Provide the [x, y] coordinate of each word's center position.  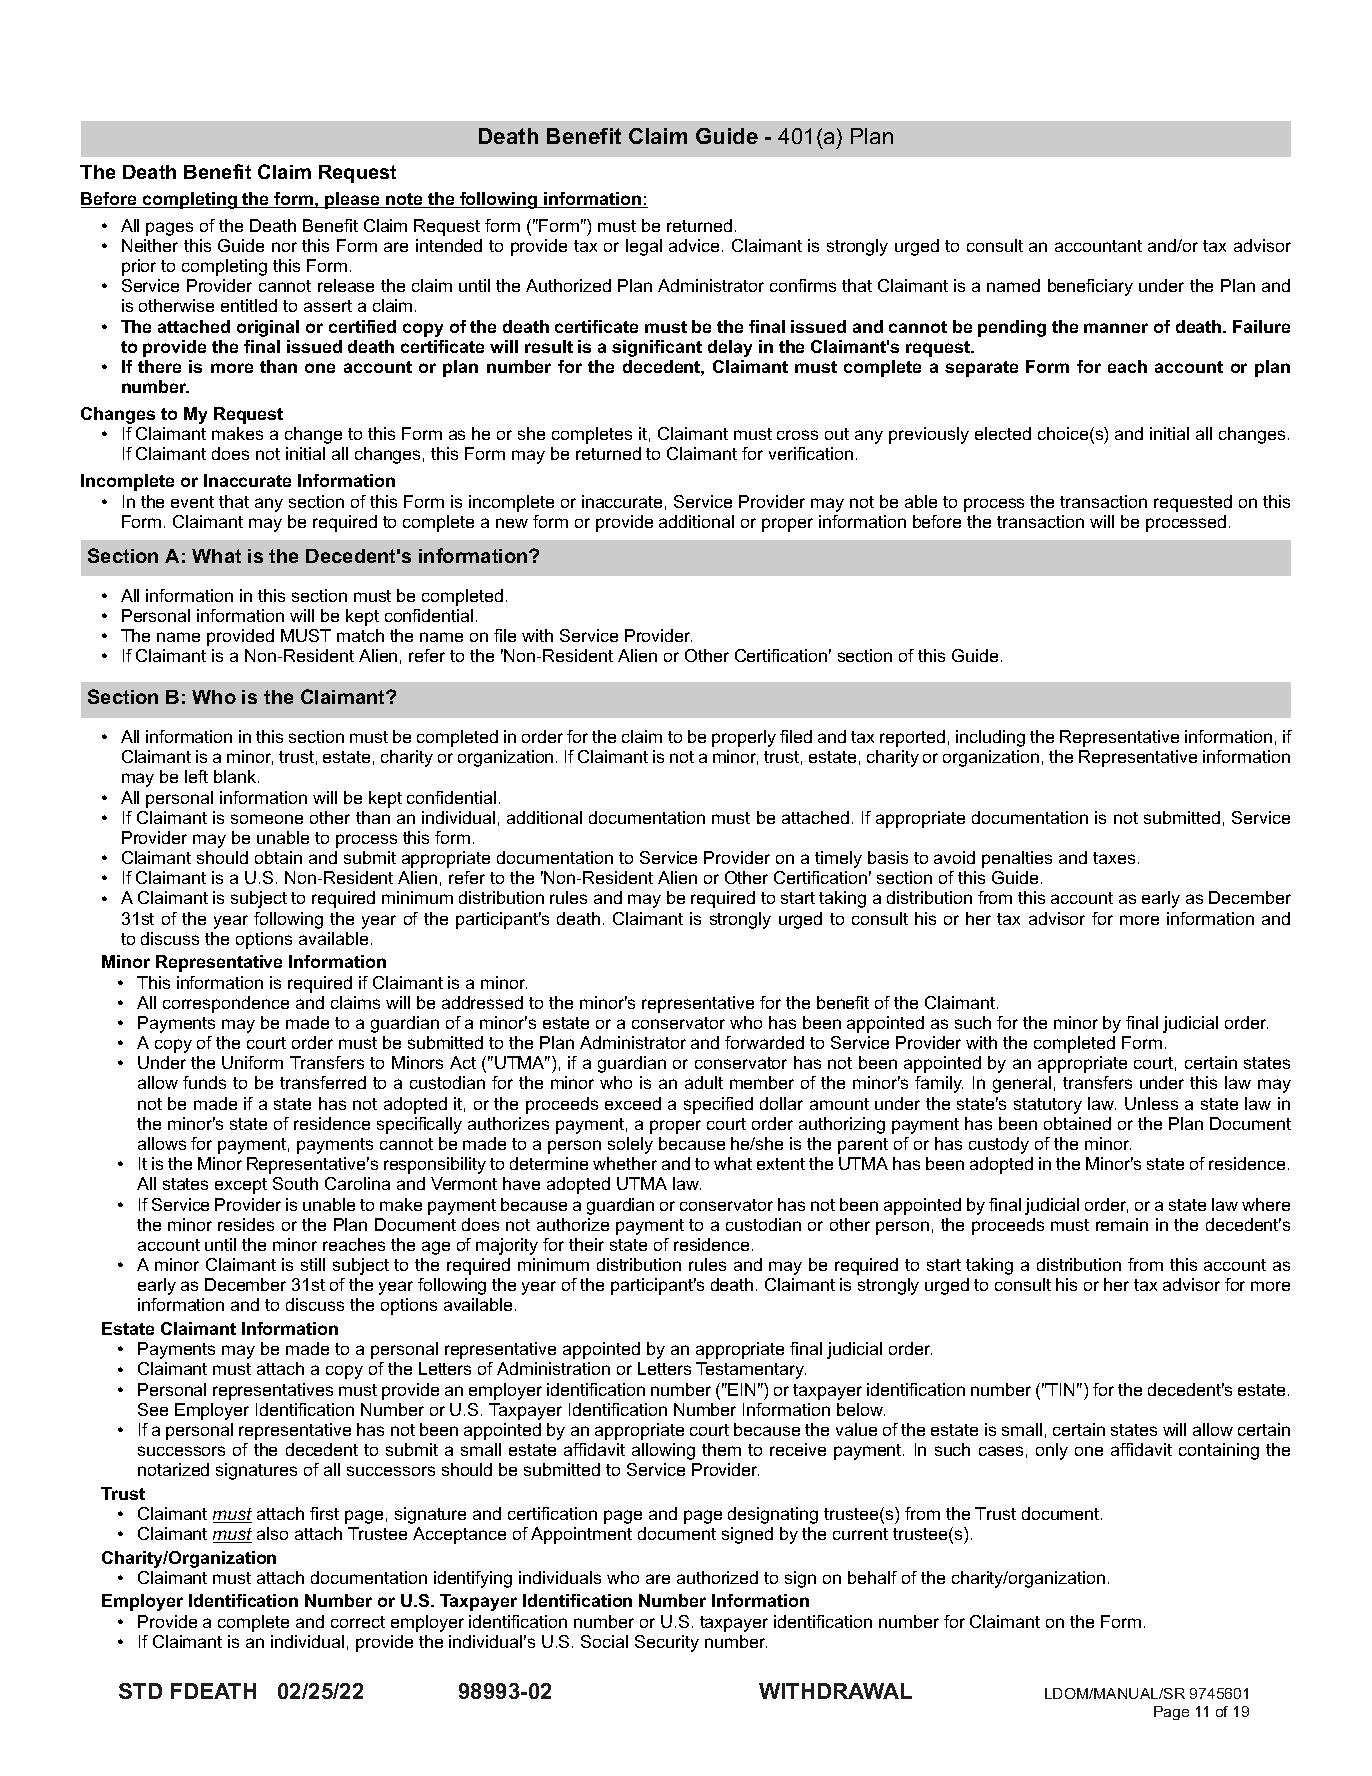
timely [838, 859]
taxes [1114, 858]
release [346, 285]
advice [694, 245]
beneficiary [1090, 287]
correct [358, 1622]
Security [667, 1643]
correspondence [226, 1004]
